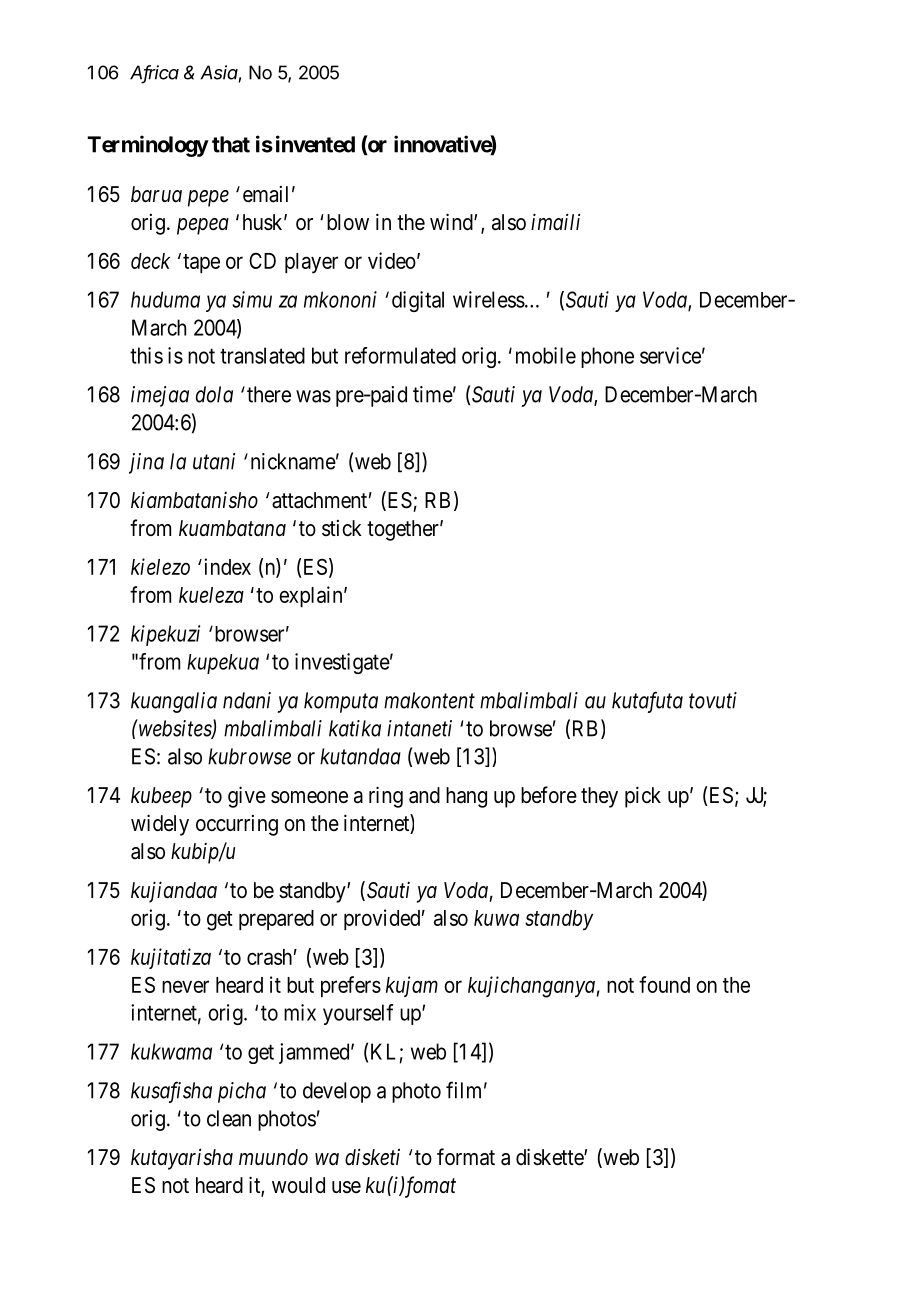 This screenshot has width=924, height=1308. Describe the element at coordinates (229, 1118) in the screenshot. I see `clean` at that location.
